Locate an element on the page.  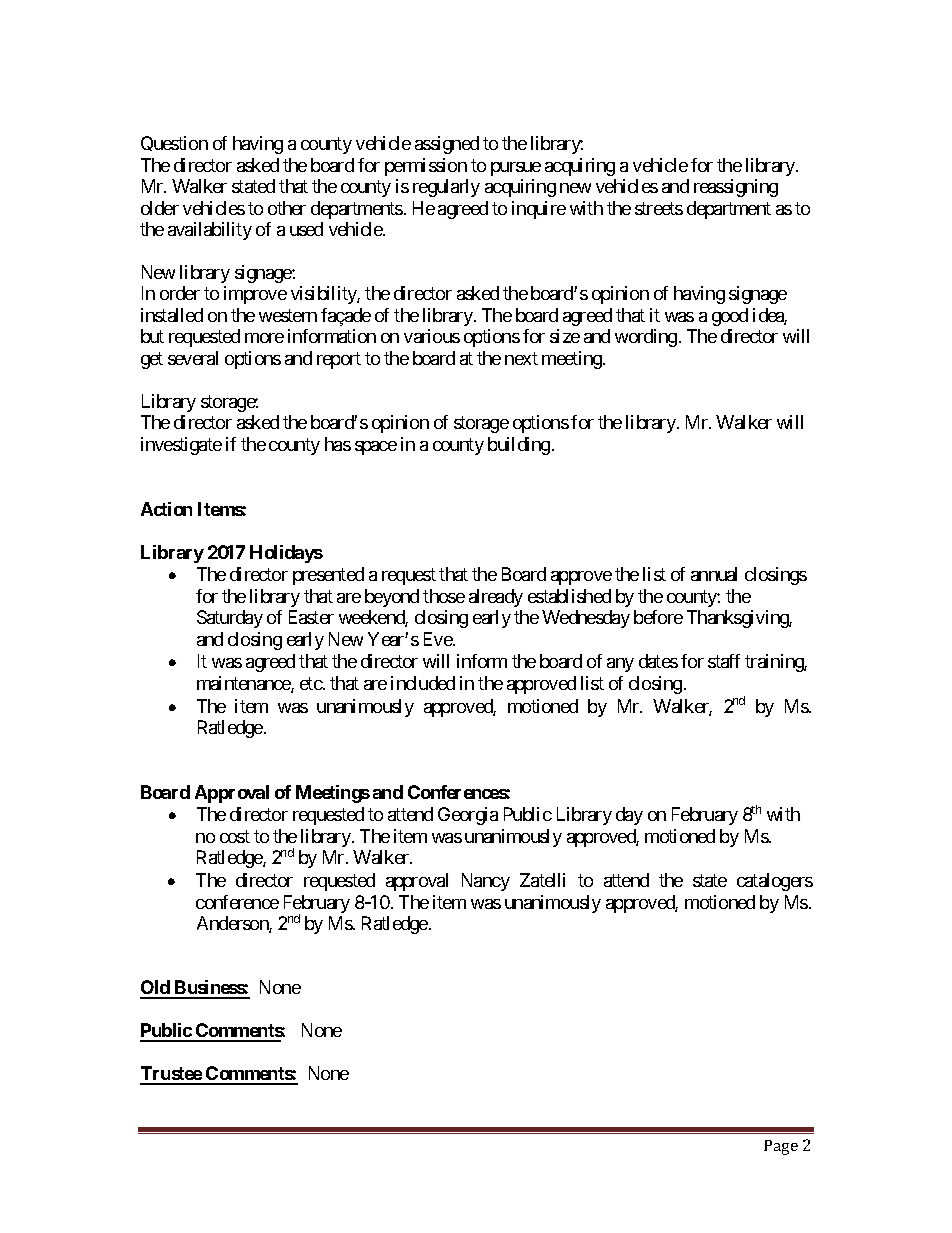
Trustee is located at coordinates (171, 1075).
